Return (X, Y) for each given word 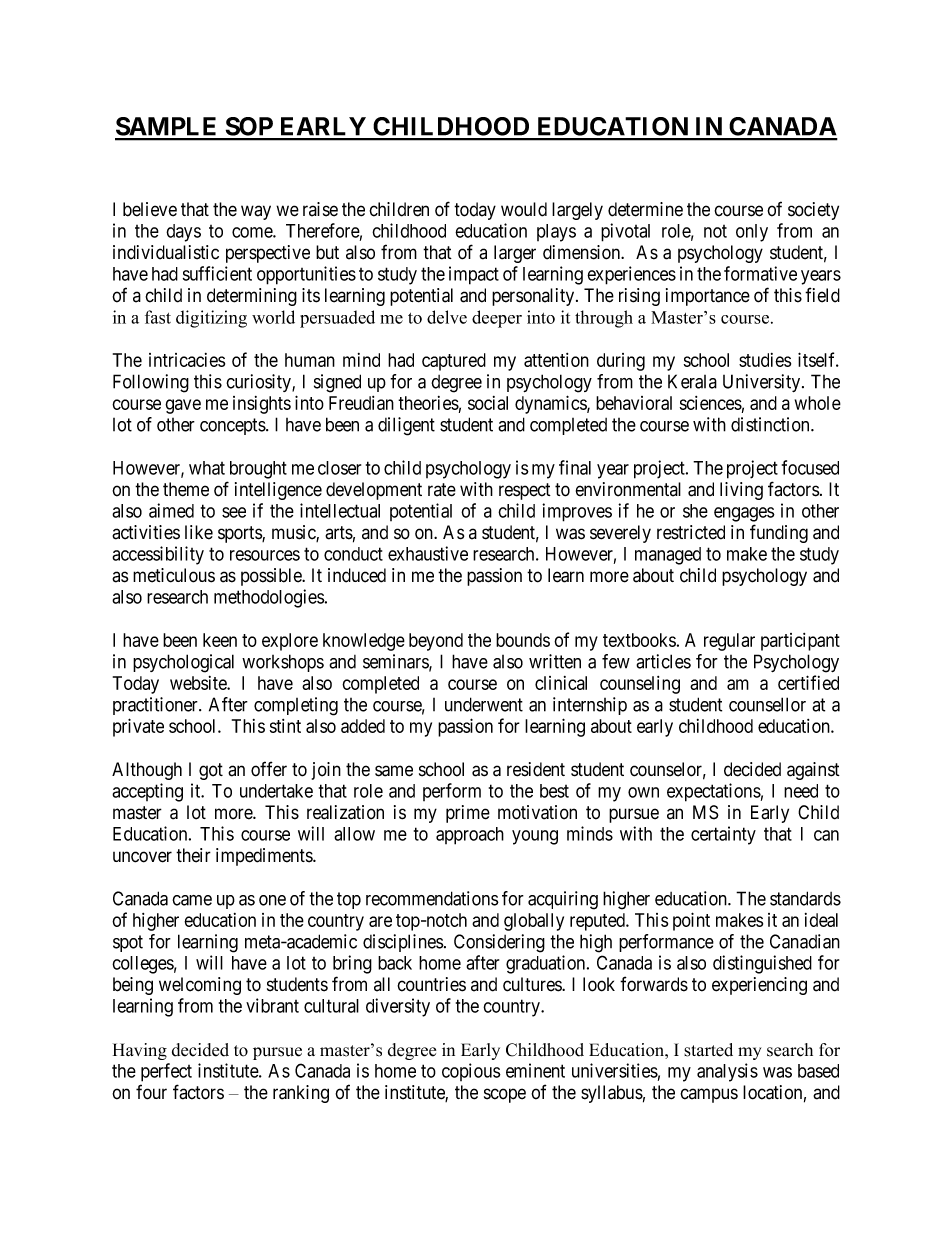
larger (515, 254)
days (183, 233)
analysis (727, 1072)
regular (729, 642)
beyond (436, 642)
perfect (166, 1072)
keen (220, 640)
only (752, 233)
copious (471, 1072)
